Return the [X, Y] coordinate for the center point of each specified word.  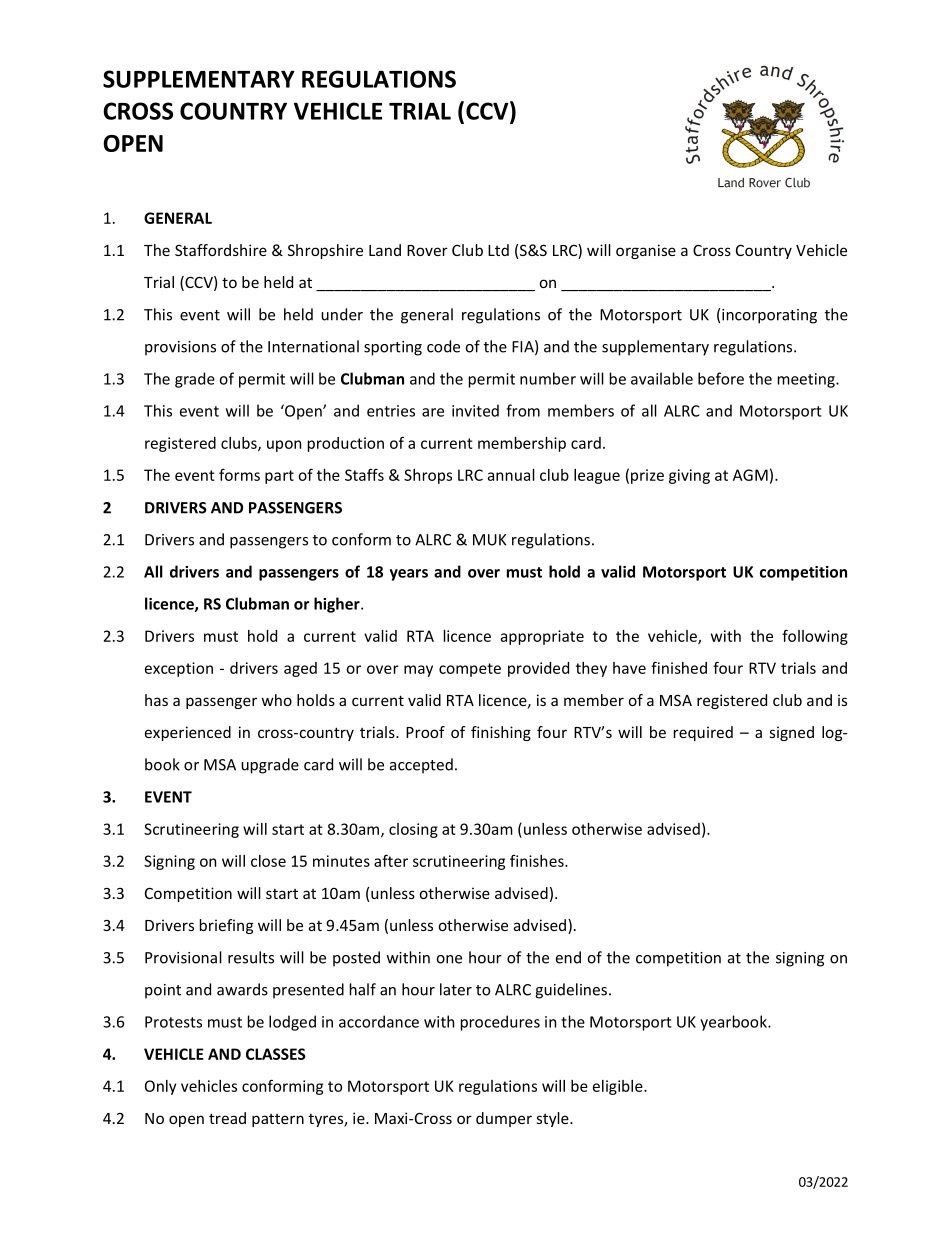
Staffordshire [221, 250]
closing [413, 830]
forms [239, 475]
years [409, 575]
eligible [619, 1087]
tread [227, 1118]
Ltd [498, 250]
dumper [504, 1119]
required [703, 733]
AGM [750, 475]
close [268, 861]
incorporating [769, 316]
